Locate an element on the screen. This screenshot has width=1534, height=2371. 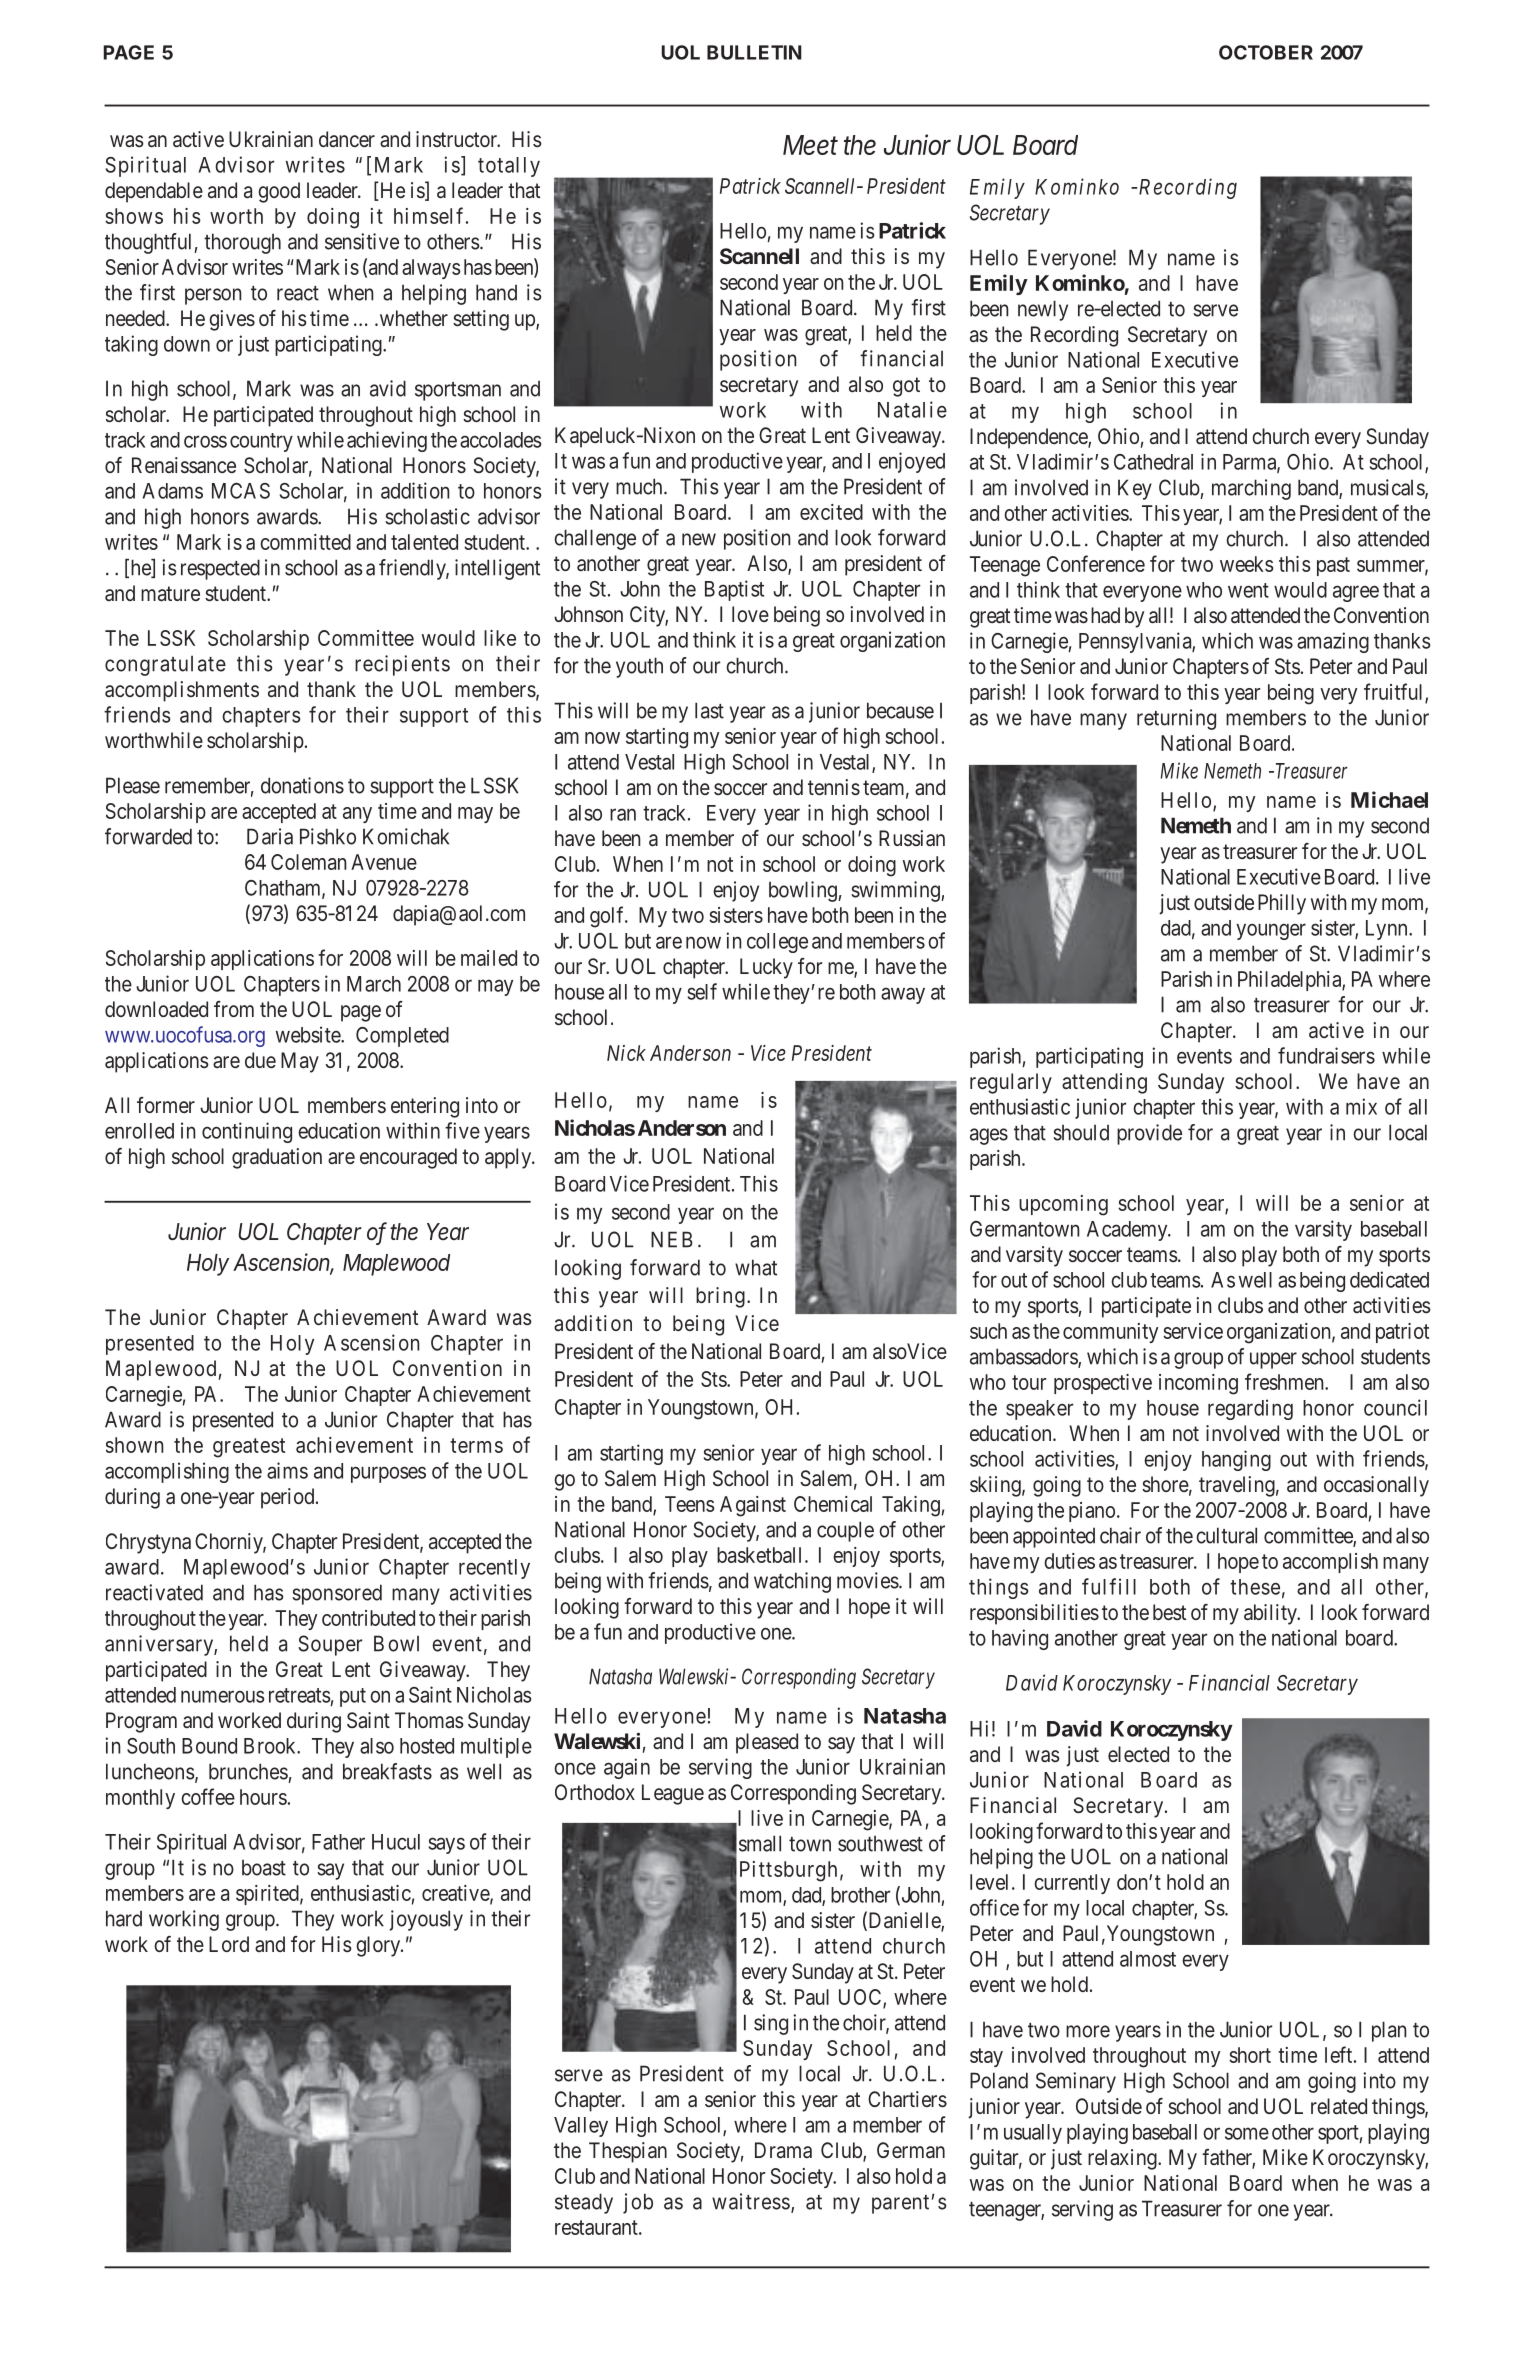
continuing is located at coordinates (247, 1132).
